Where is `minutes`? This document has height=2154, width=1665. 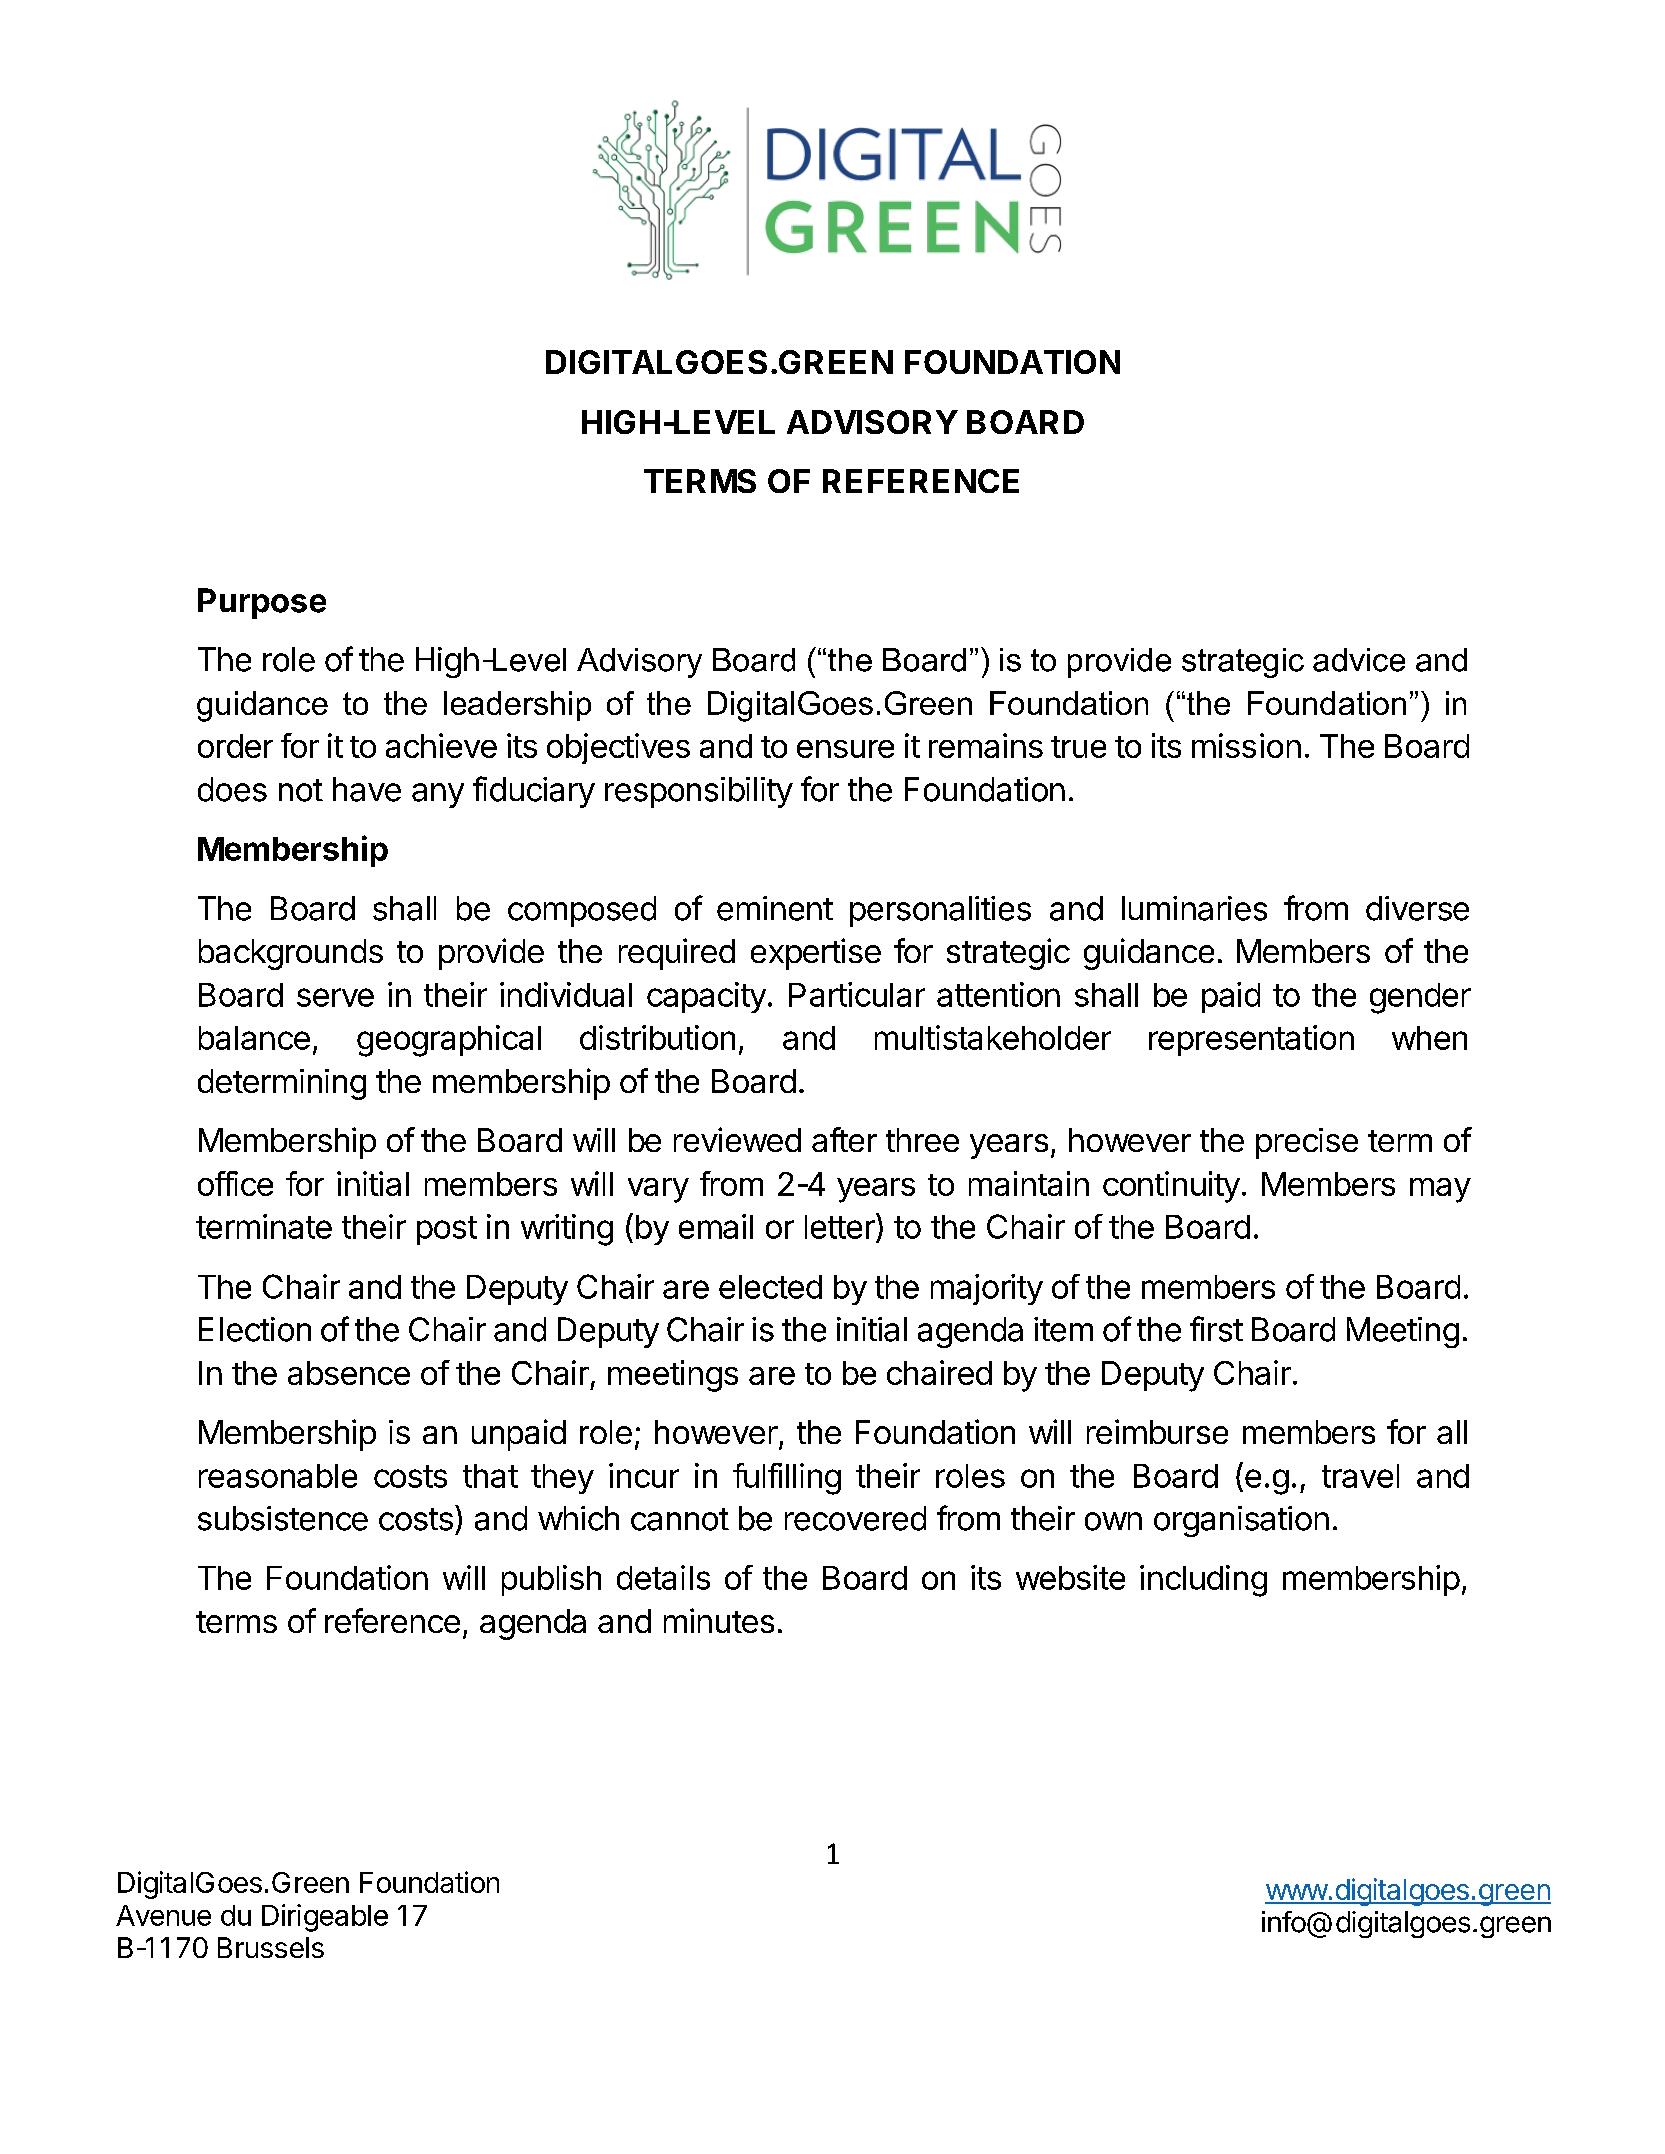 minutes is located at coordinates (719, 1620).
